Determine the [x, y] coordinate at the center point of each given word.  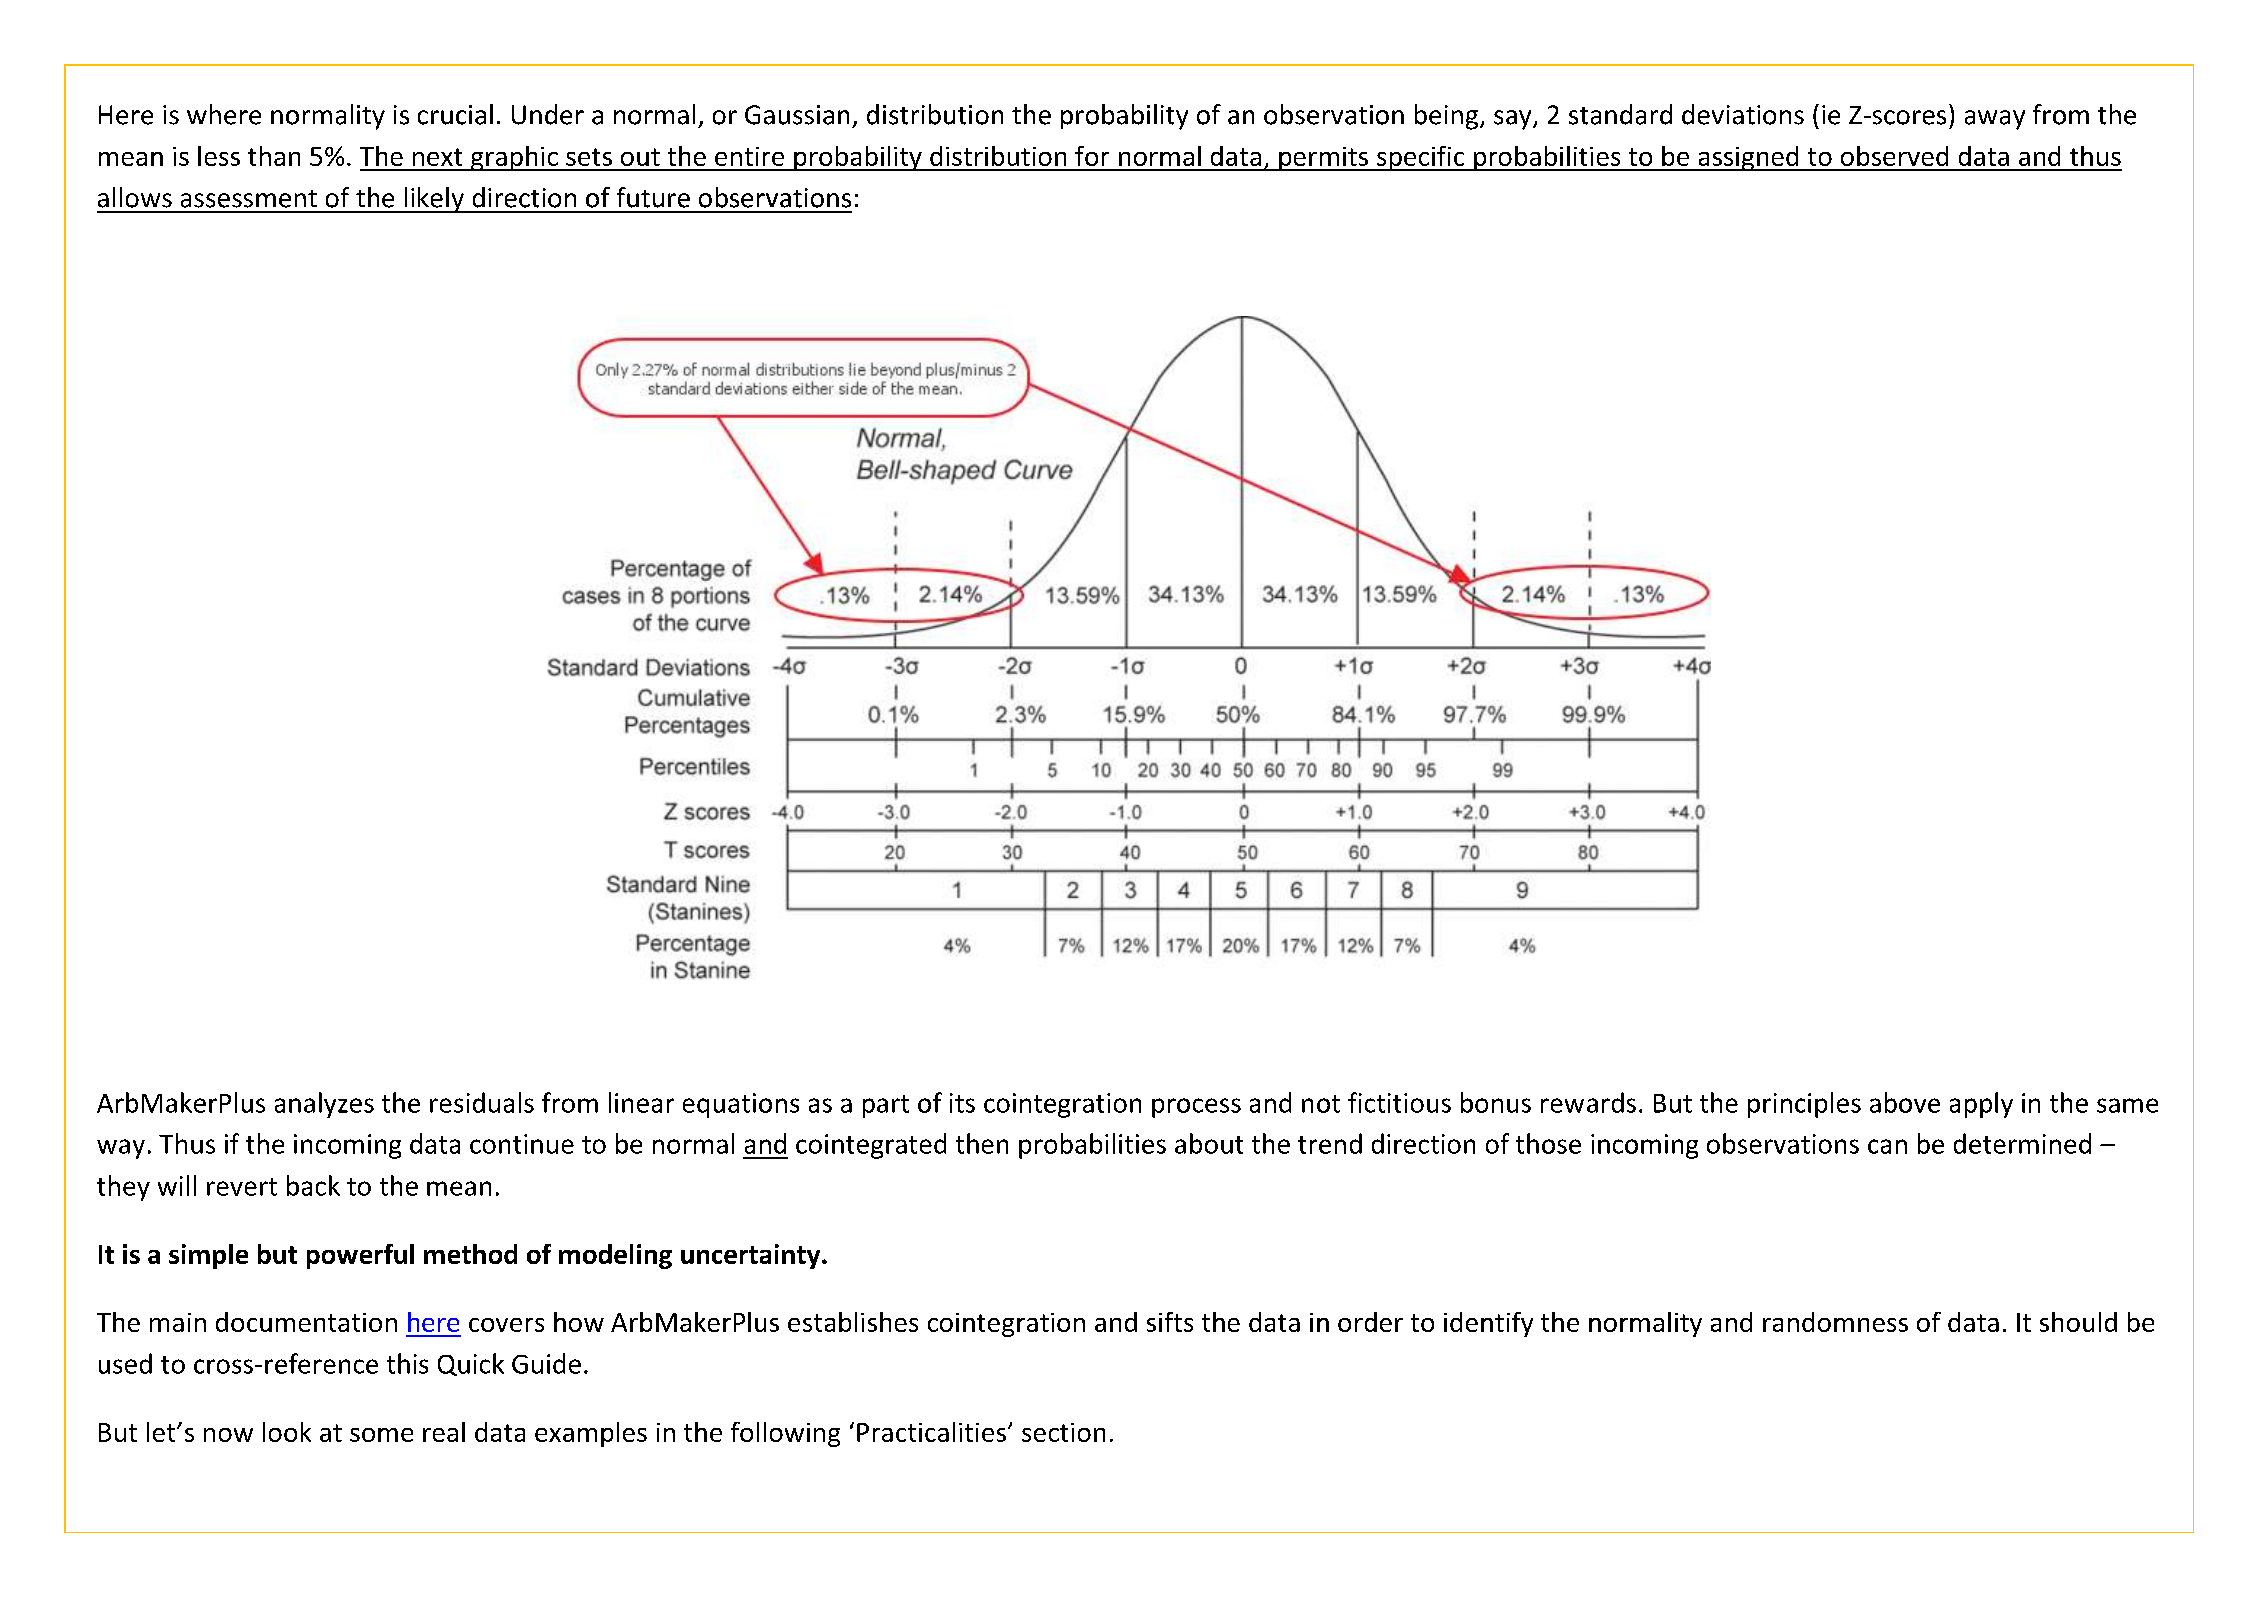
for [1092, 156]
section [1063, 1432]
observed [1894, 156]
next [437, 157]
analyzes [324, 1105]
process [1196, 1108]
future [653, 197]
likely [434, 200]
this [407, 1363]
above [1905, 1102]
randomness [1835, 1322]
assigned [1748, 158]
